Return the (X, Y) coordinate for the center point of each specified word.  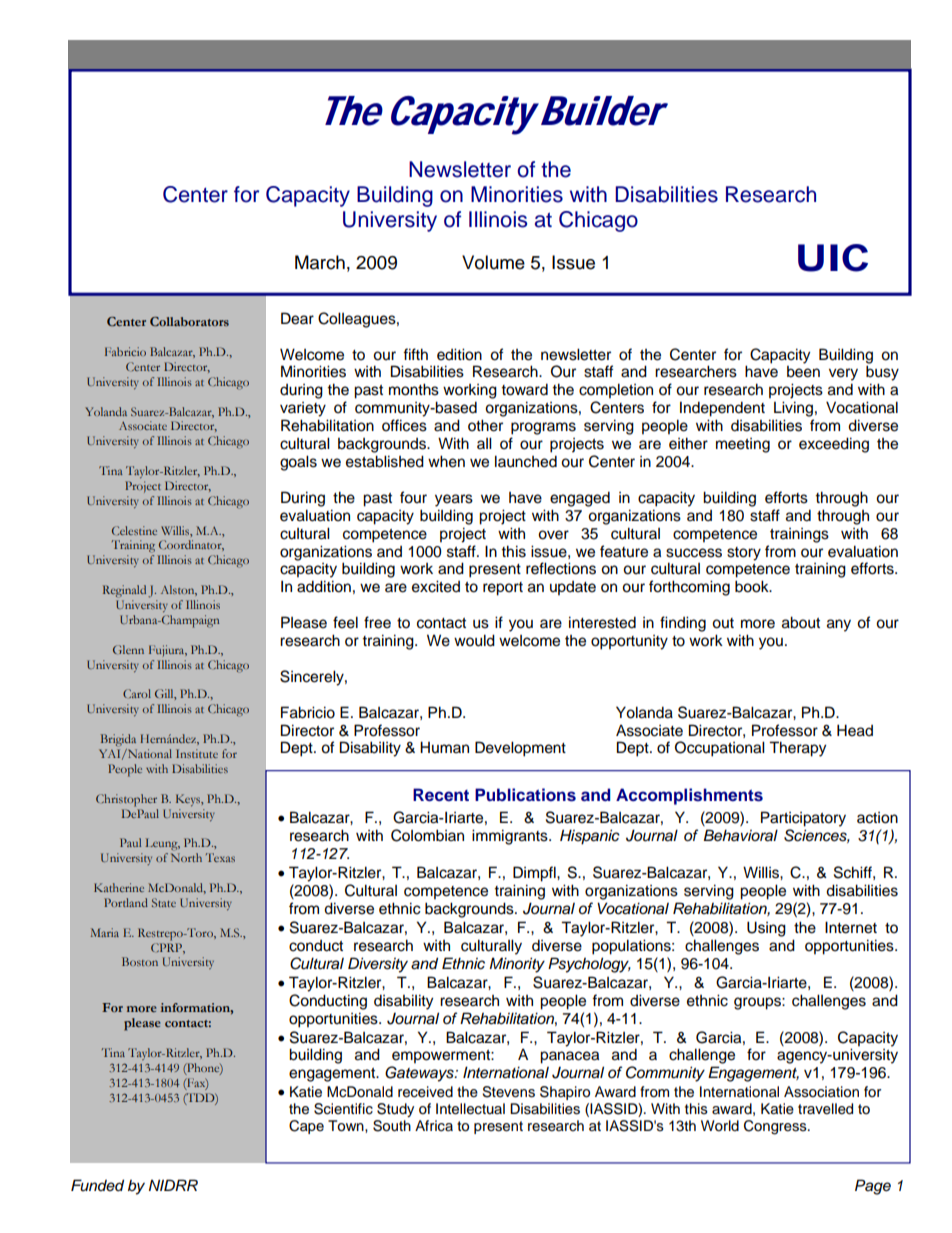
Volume (493, 262)
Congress (776, 1127)
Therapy (797, 749)
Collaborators (189, 321)
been (803, 372)
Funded (97, 1185)
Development (520, 749)
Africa (434, 1126)
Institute (197, 753)
